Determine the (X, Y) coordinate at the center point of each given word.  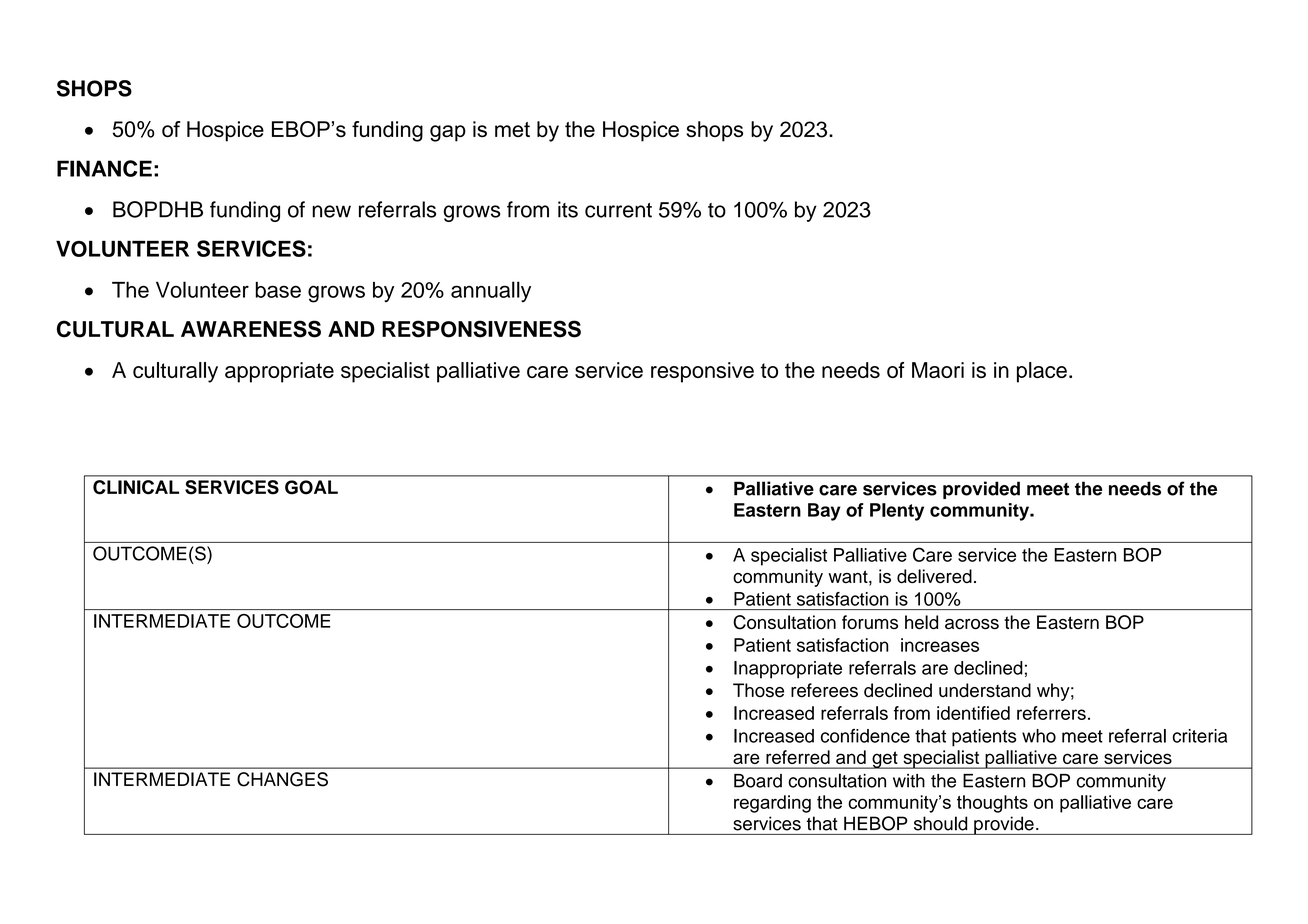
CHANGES (282, 779)
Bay (824, 512)
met (512, 129)
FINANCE (104, 168)
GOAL (311, 487)
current (618, 210)
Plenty (897, 512)
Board (758, 781)
